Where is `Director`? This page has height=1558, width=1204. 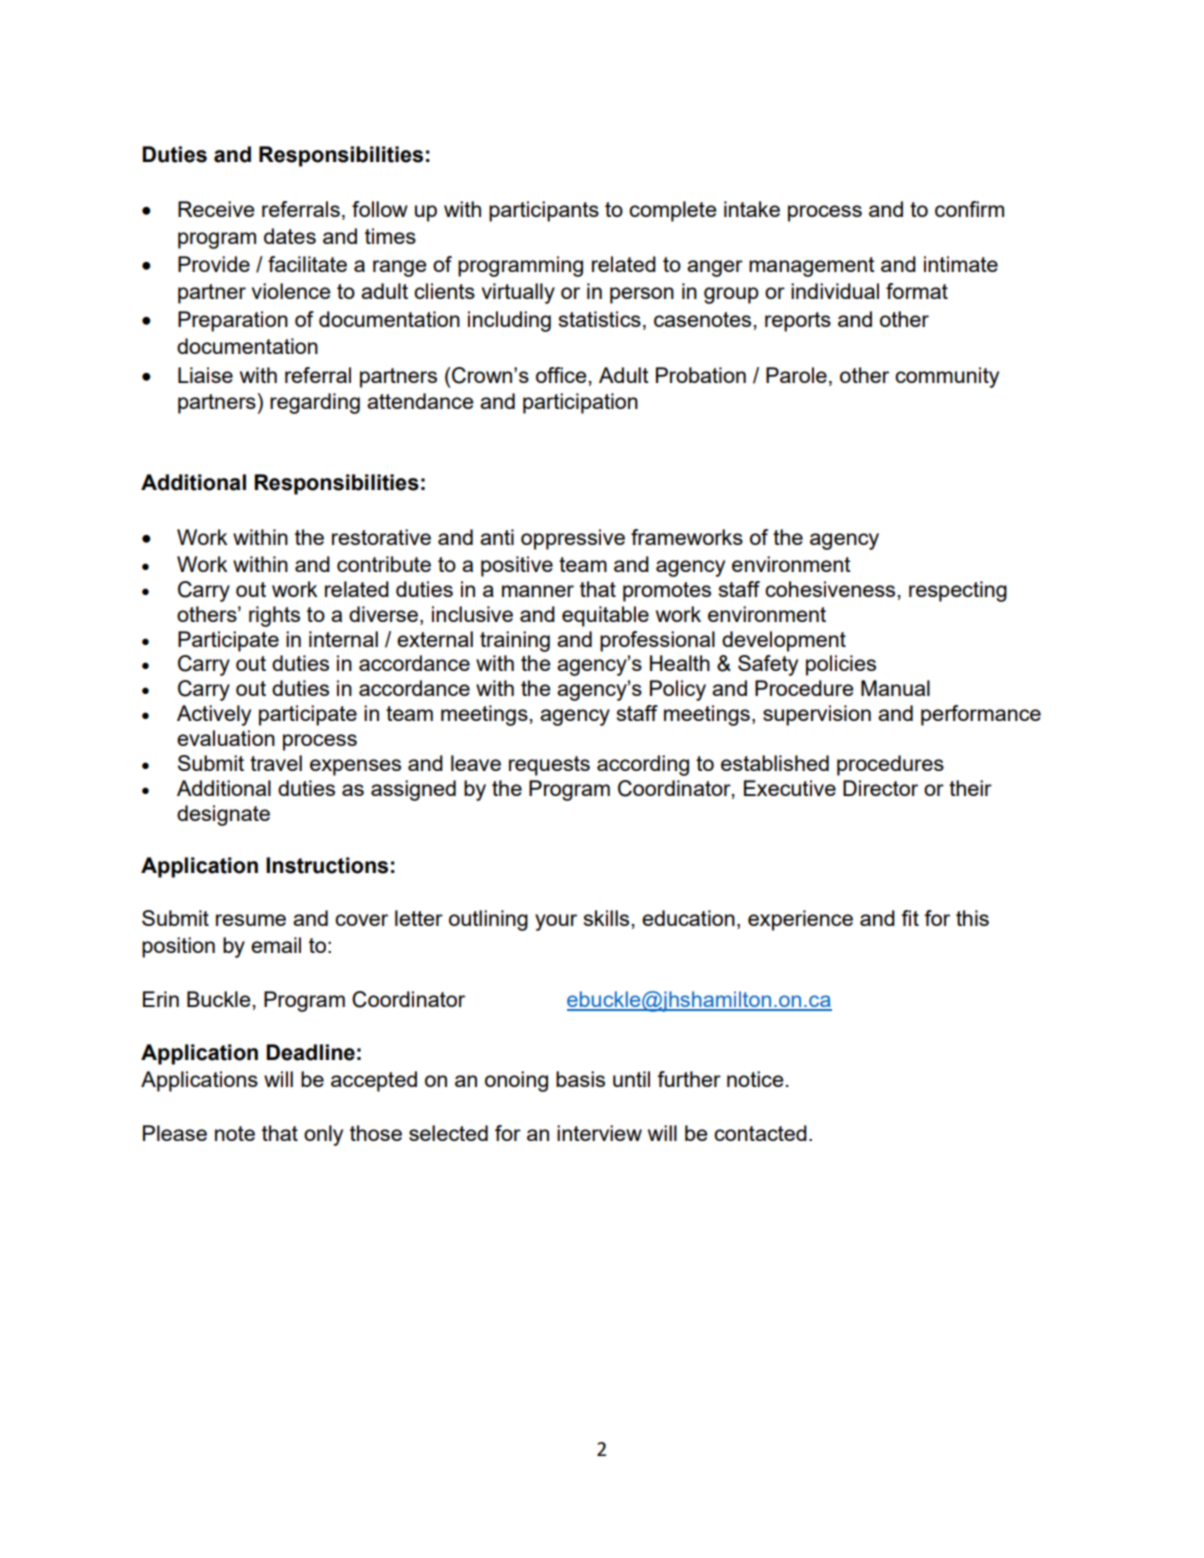 Director is located at coordinates (880, 788).
